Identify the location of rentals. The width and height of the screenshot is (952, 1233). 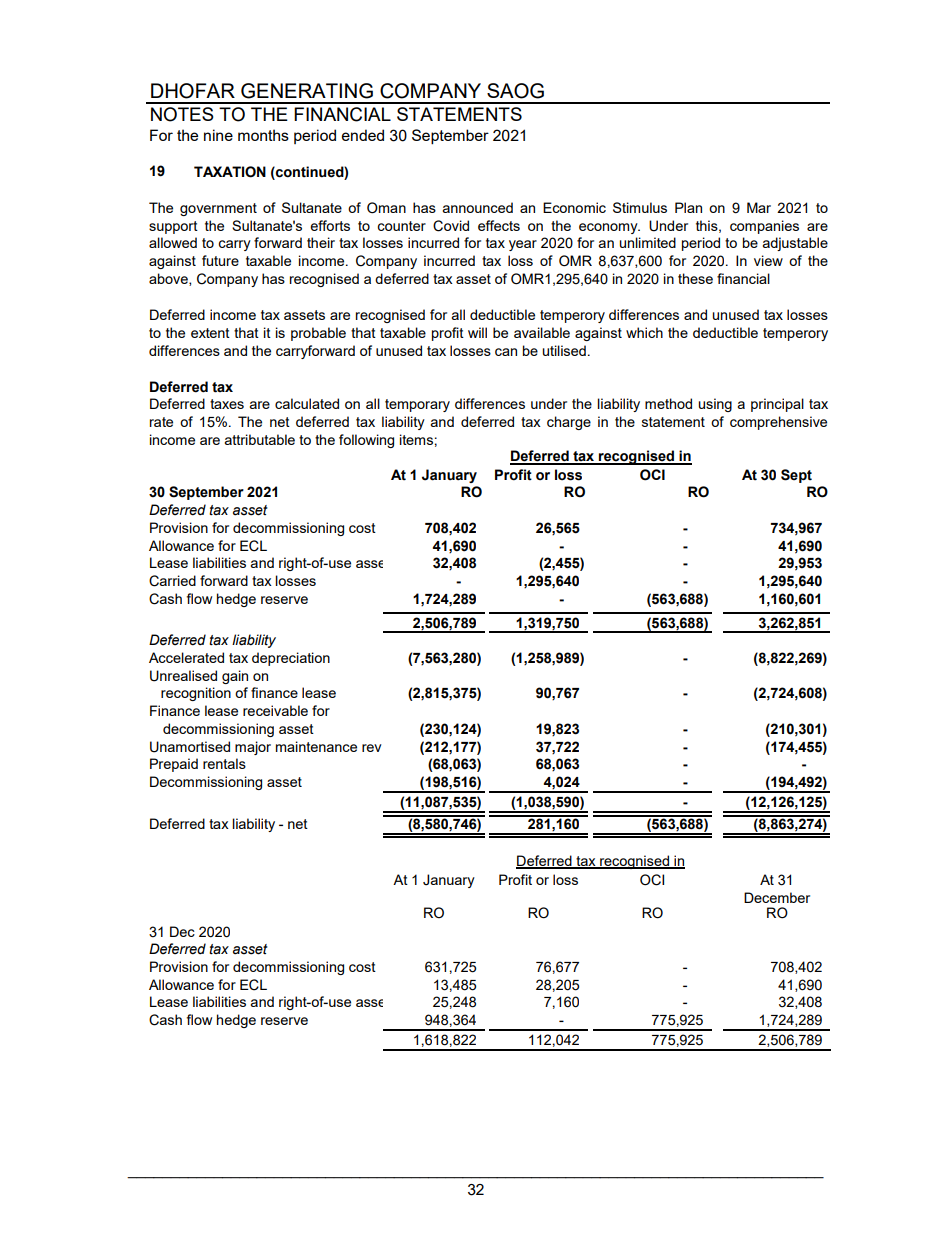
(224, 763).
